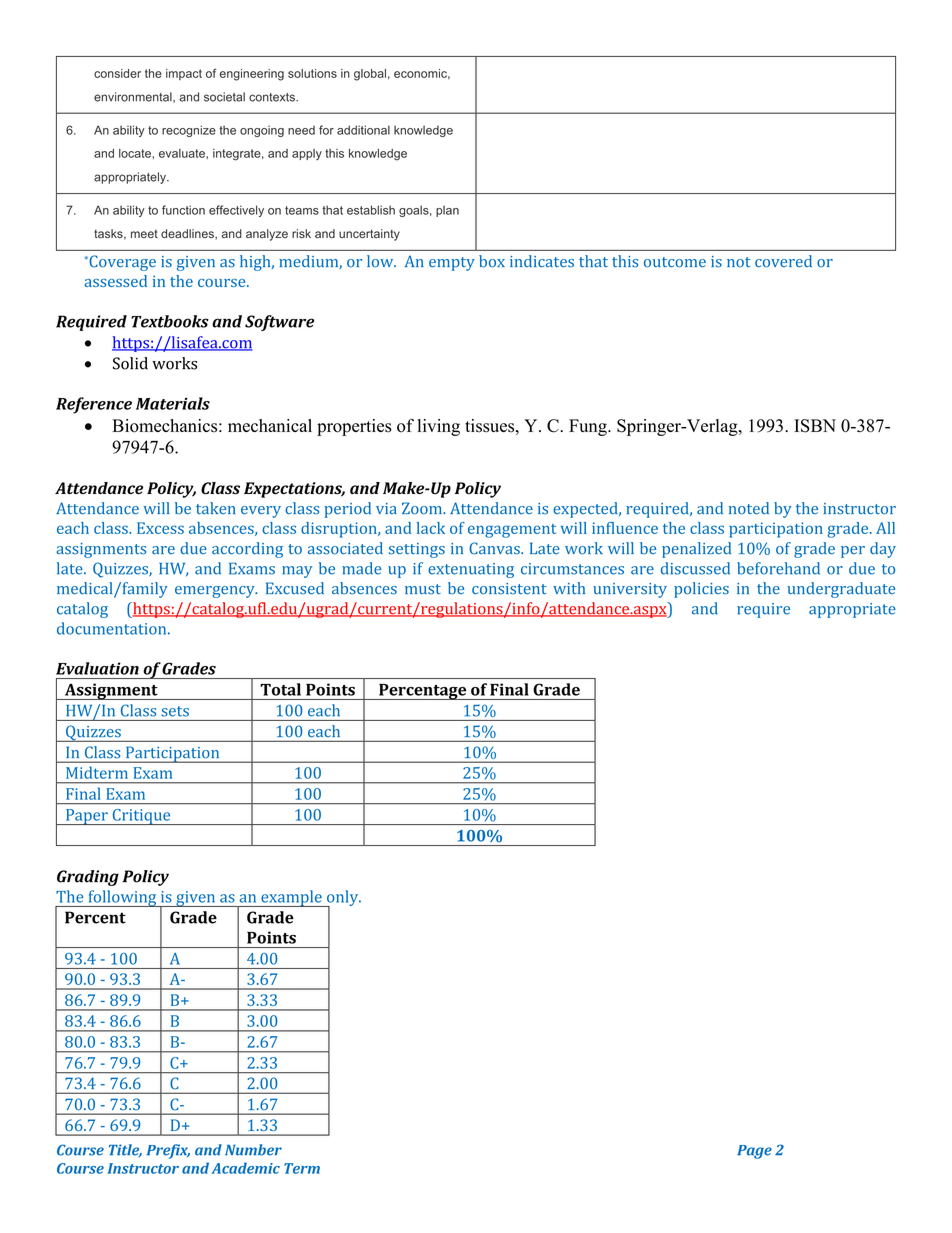 The height and width of the image is (1233, 952). What do you see at coordinates (783, 261) in the image?
I see `covered` at bounding box center [783, 261].
